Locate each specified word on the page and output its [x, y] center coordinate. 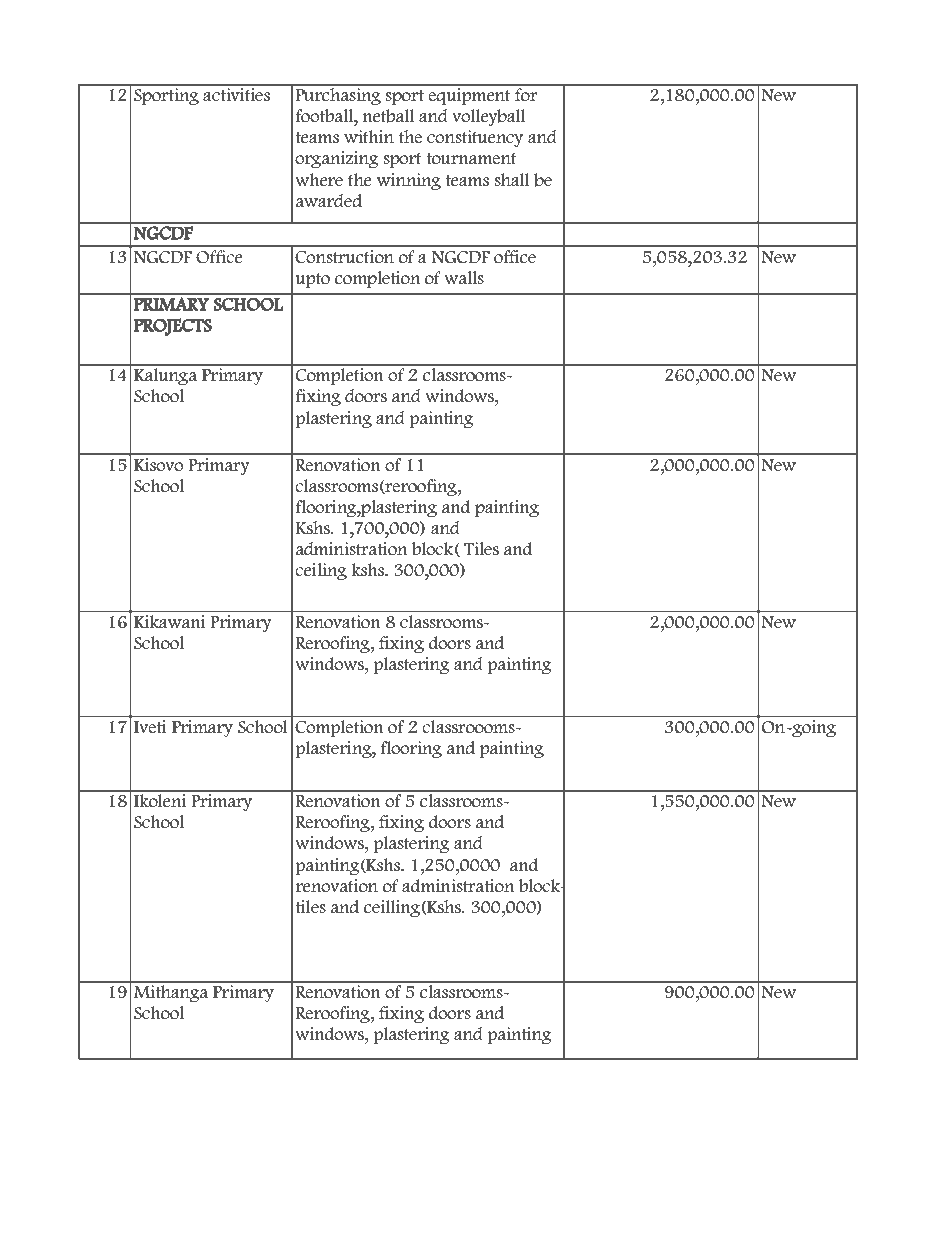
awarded [328, 201]
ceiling [321, 571]
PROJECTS [173, 327]
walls [464, 278]
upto [313, 280]
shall [512, 180]
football [325, 116]
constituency [475, 138]
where [319, 180]
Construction [344, 257]
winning [409, 181]
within [369, 137]
